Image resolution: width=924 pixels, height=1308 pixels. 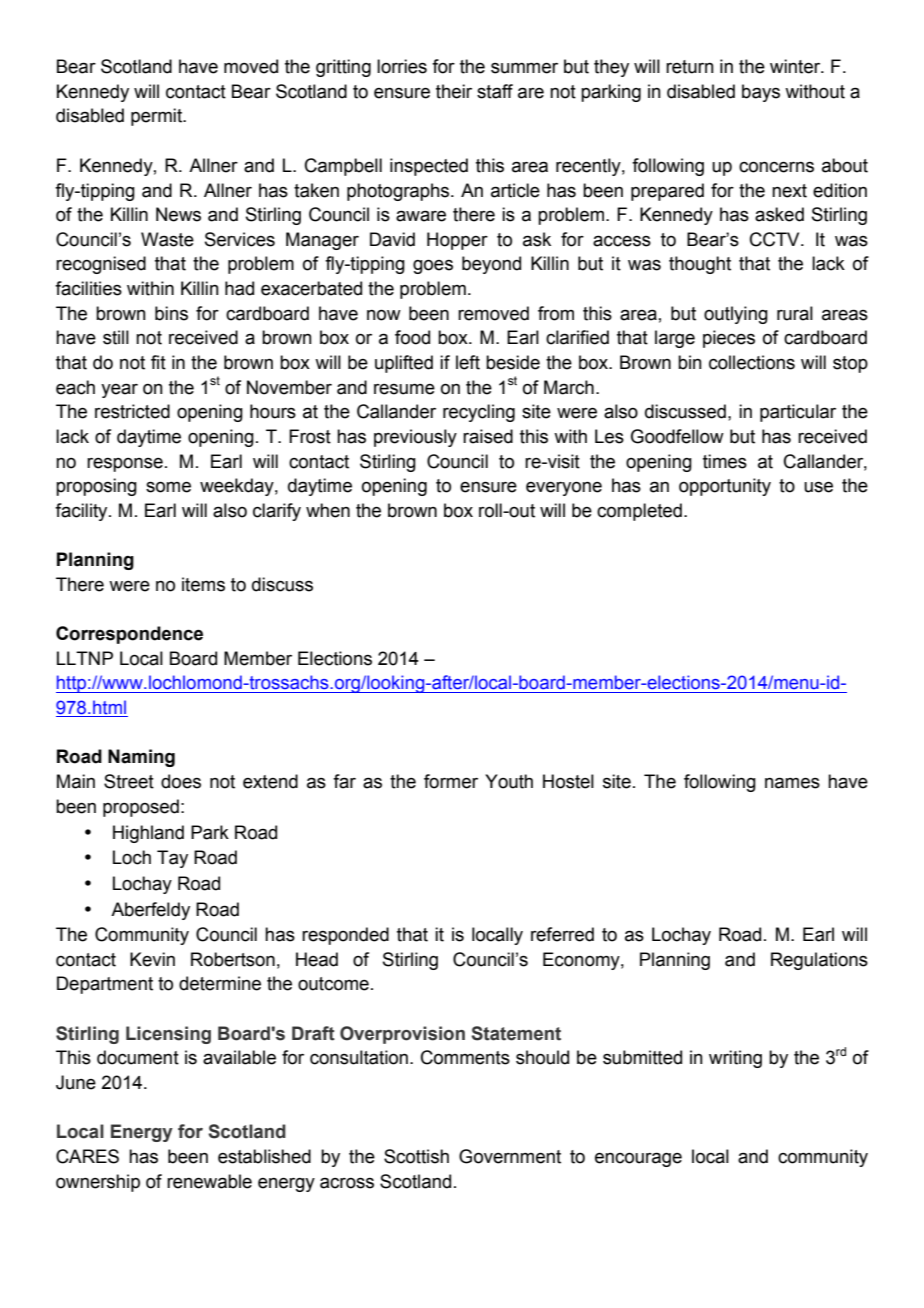 What do you see at coordinates (209, 1181) in the screenshot?
I see `renewable` at bounding box center [209, 1181].
